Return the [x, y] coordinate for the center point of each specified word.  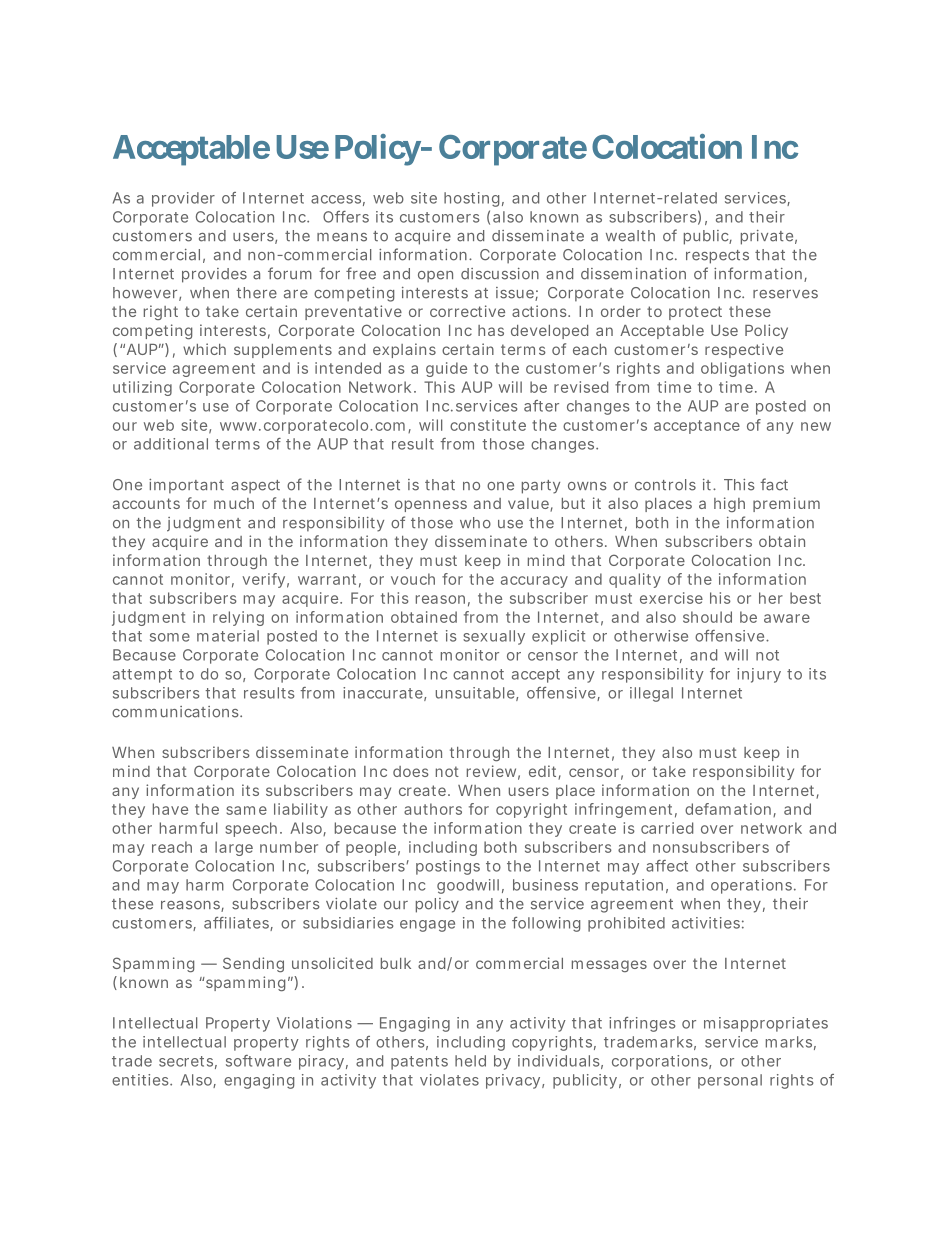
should [707, 617]
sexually [494, 637]
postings [448, 867]
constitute [488, 425]
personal [730, 1081]
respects [717, 257]
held [470, 1061]
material [228, 636]
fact [774, 484]
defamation [729, 810]
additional [171, 444]
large [234, 848]
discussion [500, 274]
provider [183, 199]
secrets [188, 1062]
